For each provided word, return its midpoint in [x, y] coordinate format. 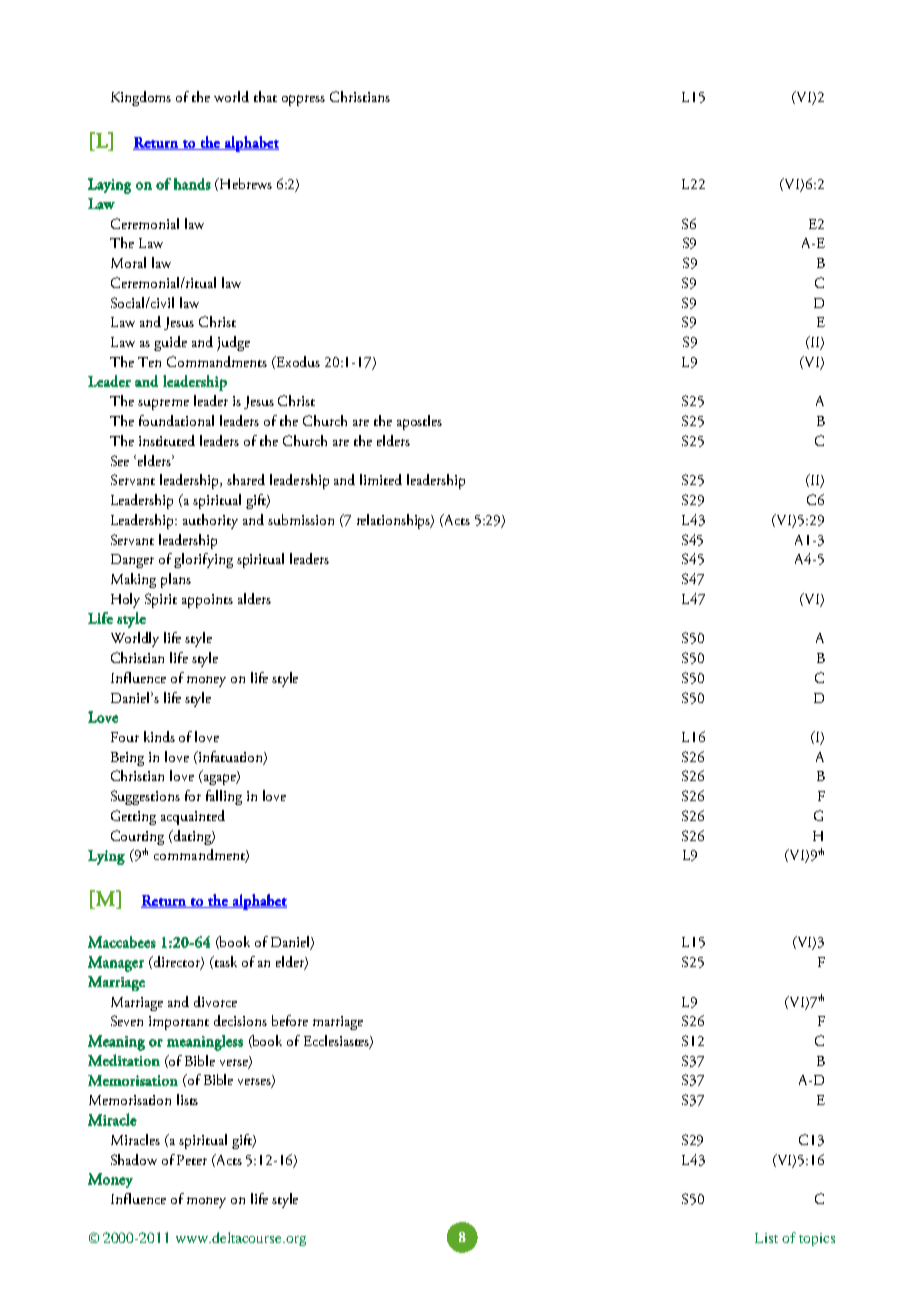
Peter [192, 1160]
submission [301, 519]
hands [192, 184]
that [265, 96]
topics [817, 1239]
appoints [207, 601]
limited [381, 479]
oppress [303, 100]
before [290, 1020]
